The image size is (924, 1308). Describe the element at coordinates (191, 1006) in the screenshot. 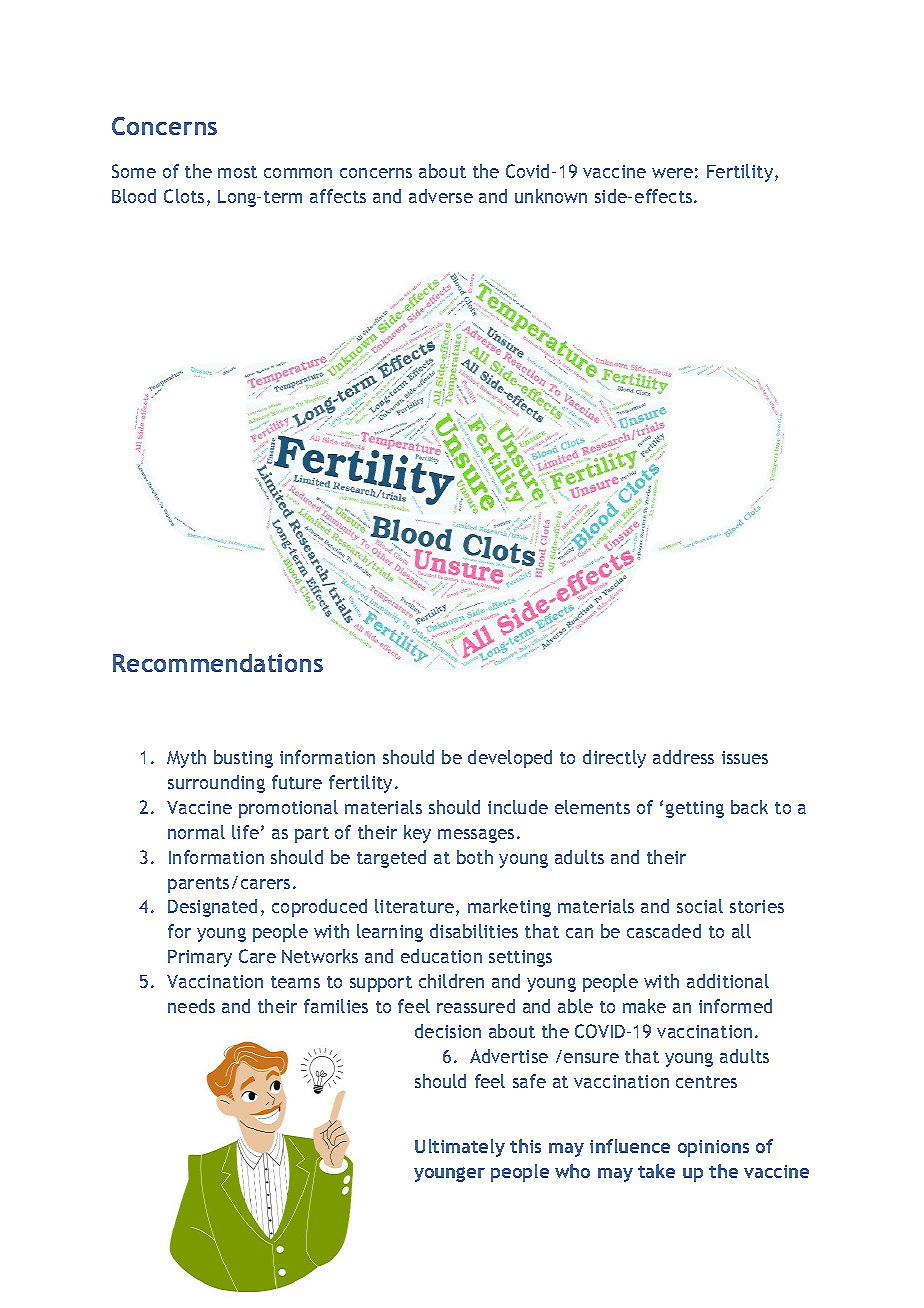

I see `needs` at that location.
